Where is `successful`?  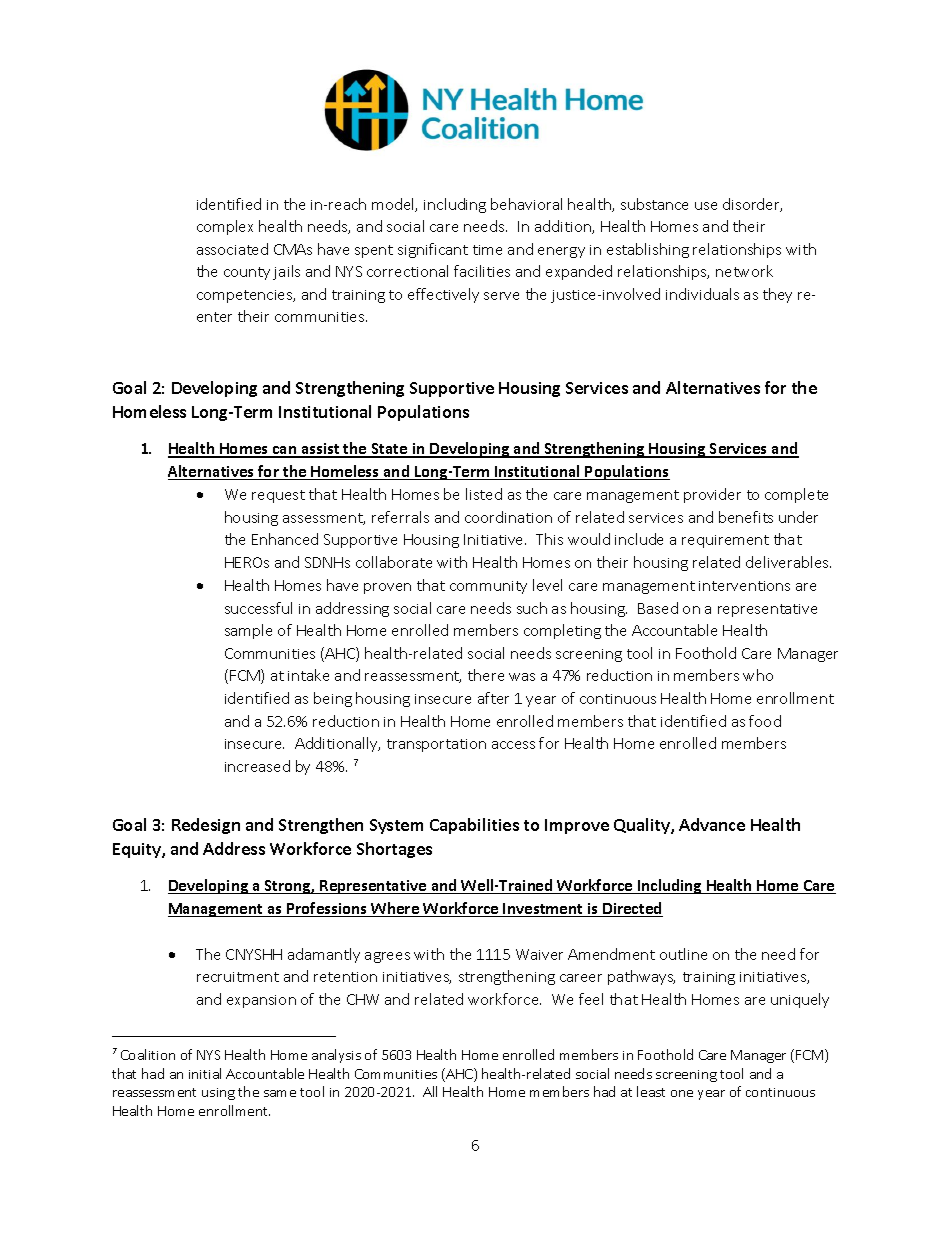
successful is located at coordinates (258, 608).
